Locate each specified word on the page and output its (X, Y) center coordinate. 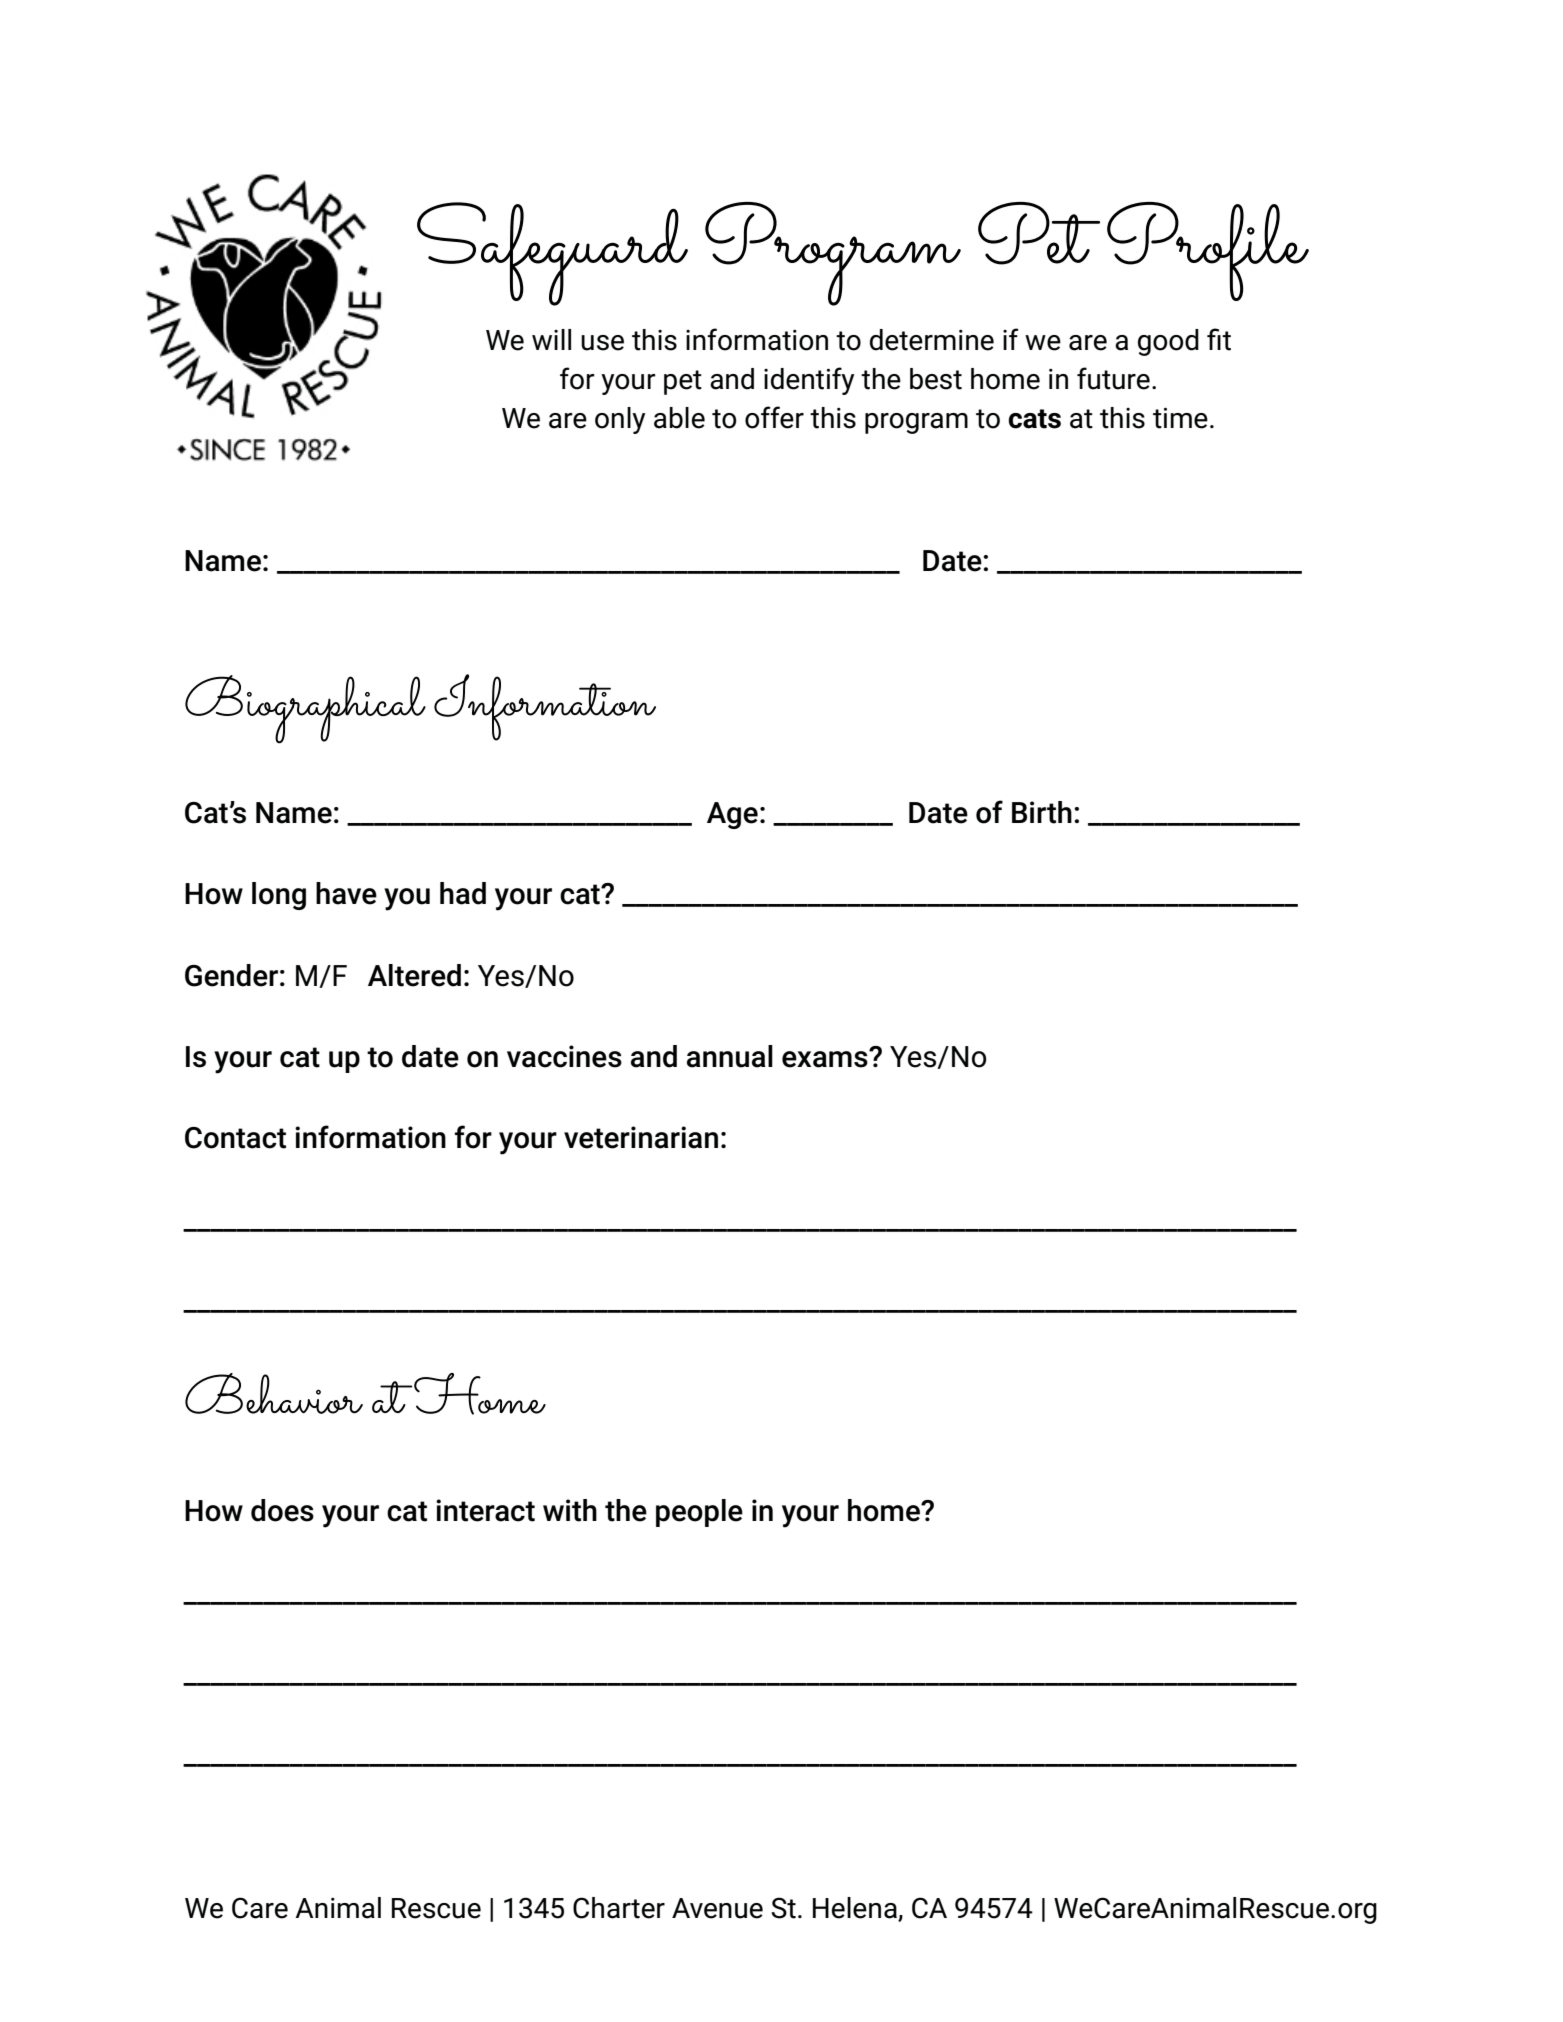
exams (826, 1058)
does (282, 1510)
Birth (1042, 812)
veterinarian (641, 1137)
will (551, 339)
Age (732, 815)
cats (1034, 419)
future (1113, 378)
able (679, 418)
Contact (235, 1138)
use (602, 343)
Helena (856, 1909)
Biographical (305, 709)
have (346, 893)
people (699, 1513)
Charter (619, 1908)
